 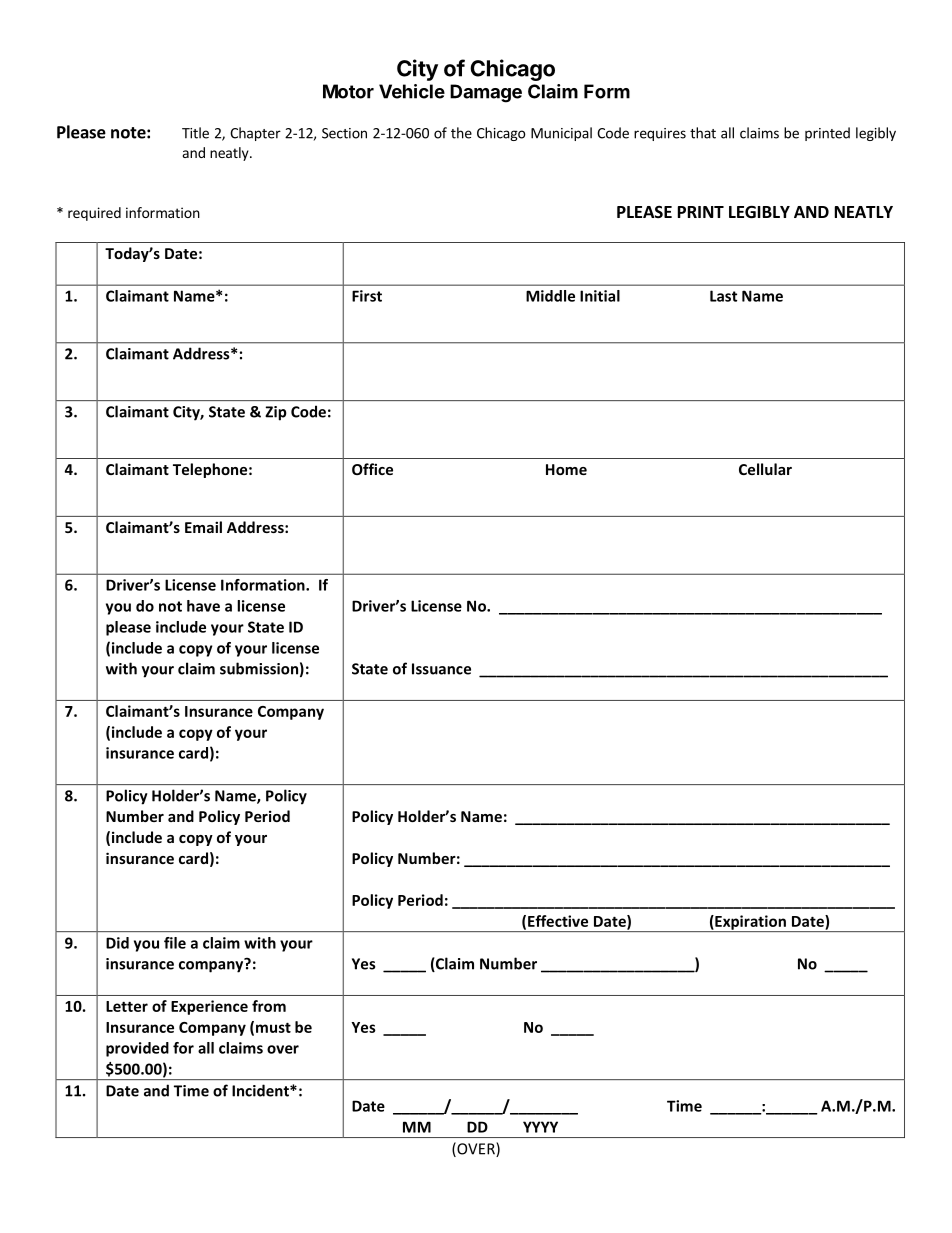 What do you see at coordinates (441, 669) in the screenshot?
I see `Issuance` at bounding box center [441, 669].
